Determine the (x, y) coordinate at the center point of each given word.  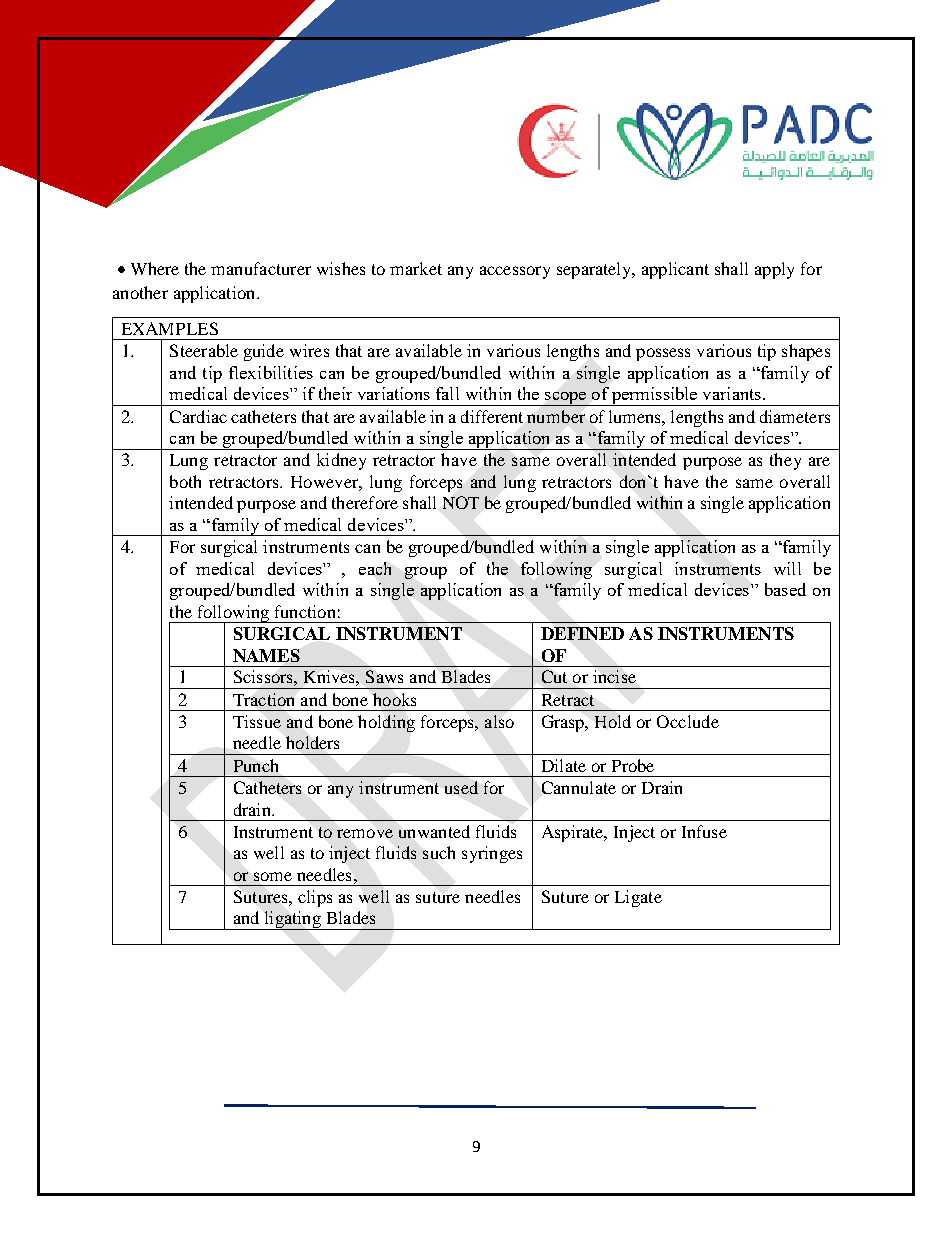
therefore (365, 502)
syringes (492, 854)
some (273, 876)
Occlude (688, 721)
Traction (263, 699)
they (785, 461)
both (185, 481)
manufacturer (261, 268)
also (499, 721)
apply (774, 270)
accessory (515, 272)
